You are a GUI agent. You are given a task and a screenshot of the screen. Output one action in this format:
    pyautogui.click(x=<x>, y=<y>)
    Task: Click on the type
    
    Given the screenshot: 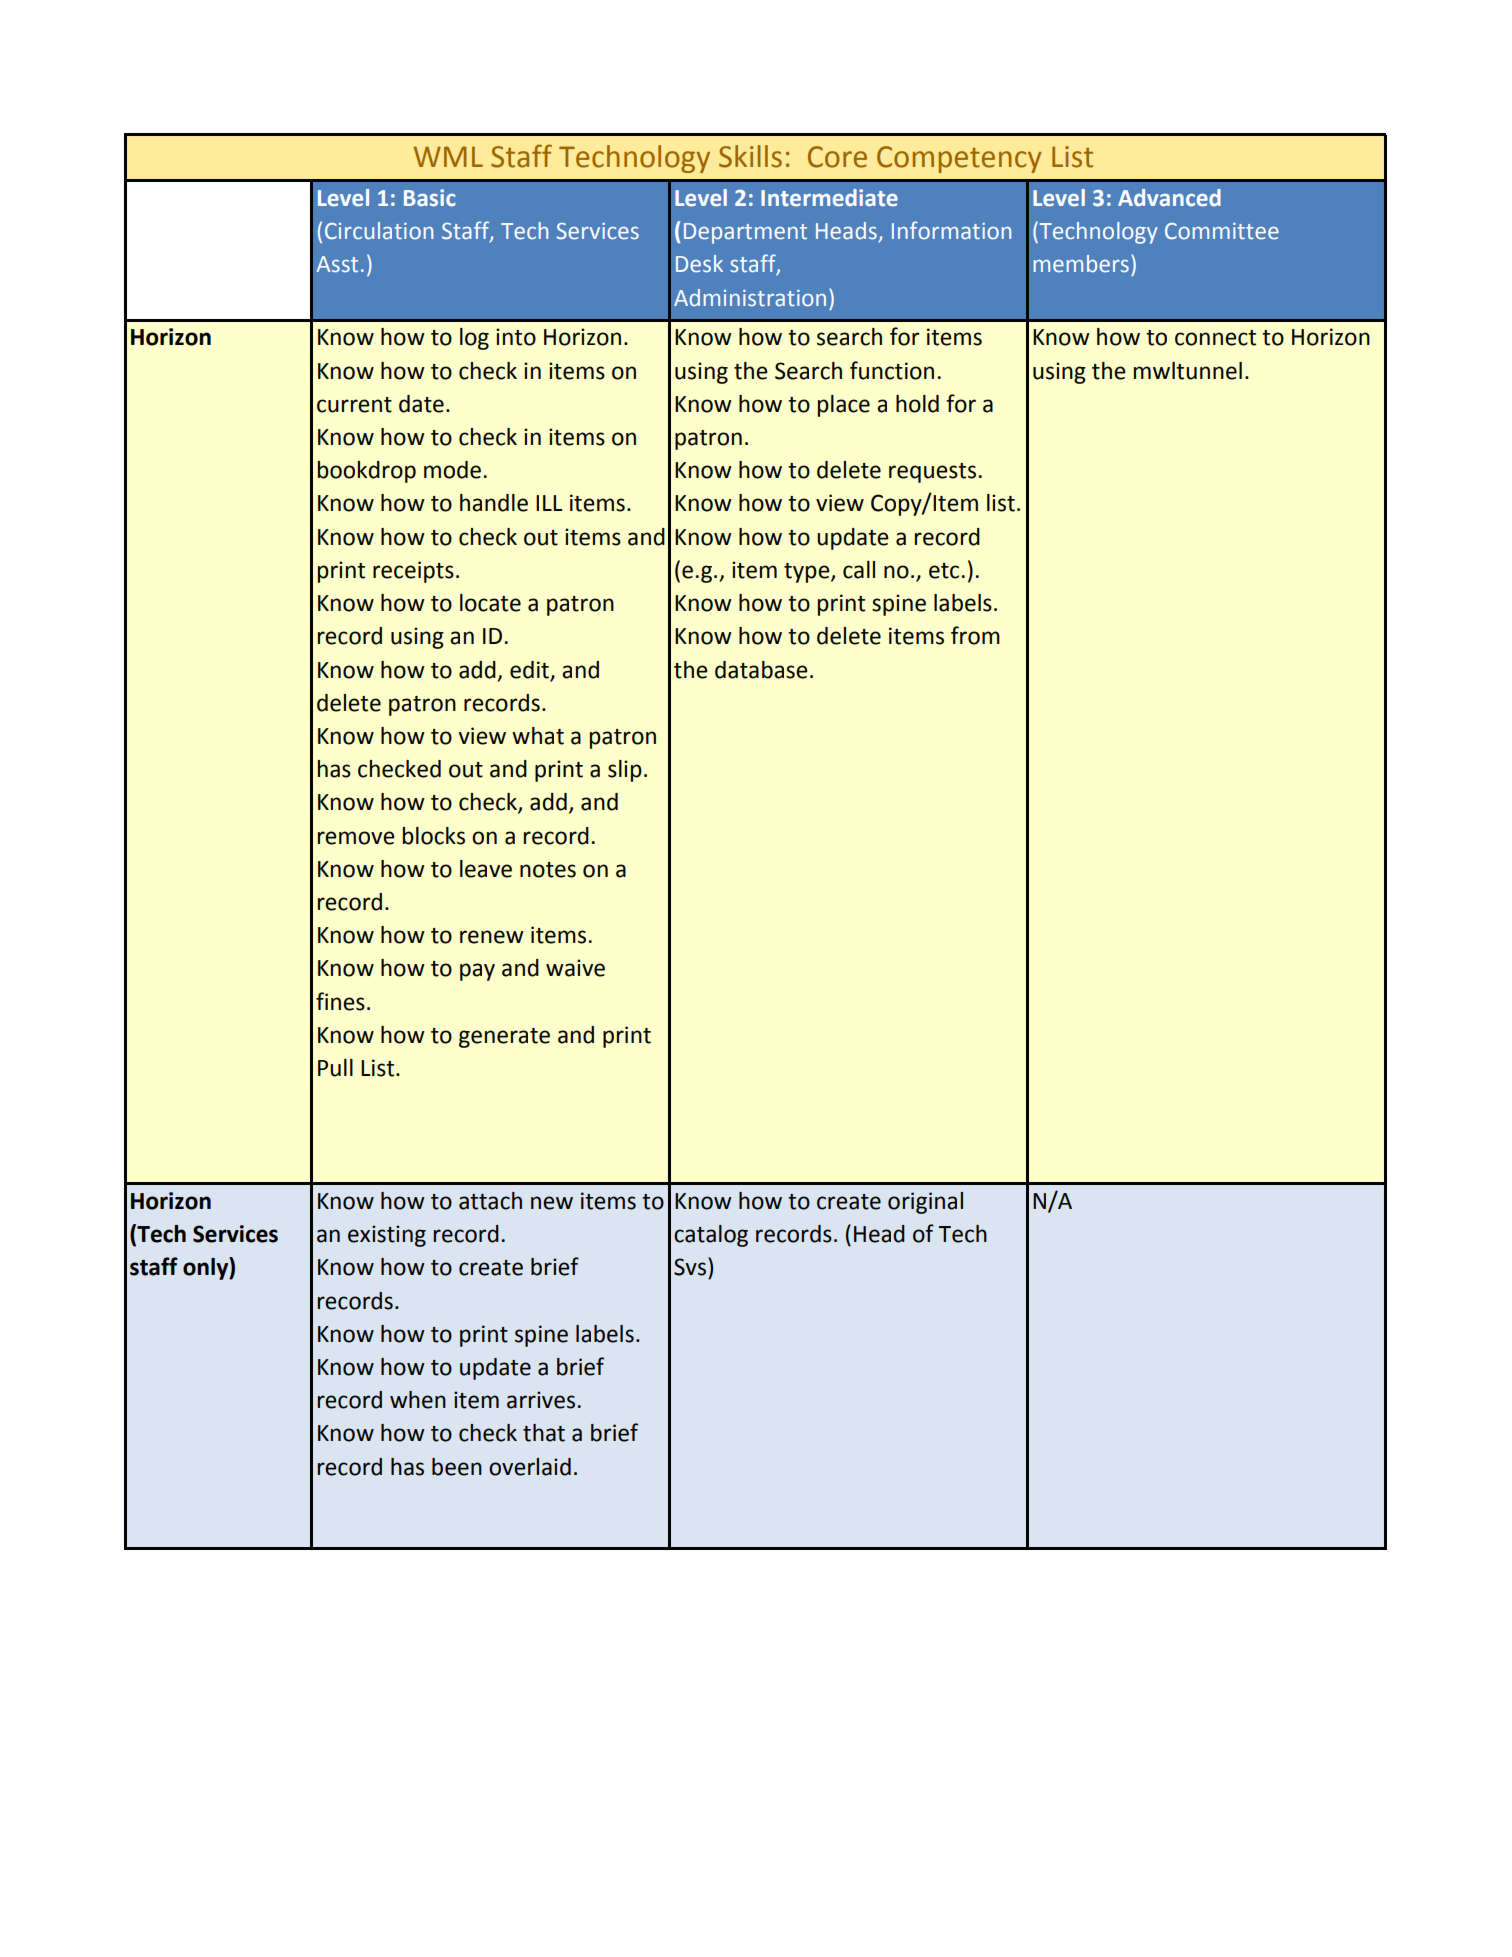 What is the action you would take?
    pyautogui.click(x=808, y=573)
